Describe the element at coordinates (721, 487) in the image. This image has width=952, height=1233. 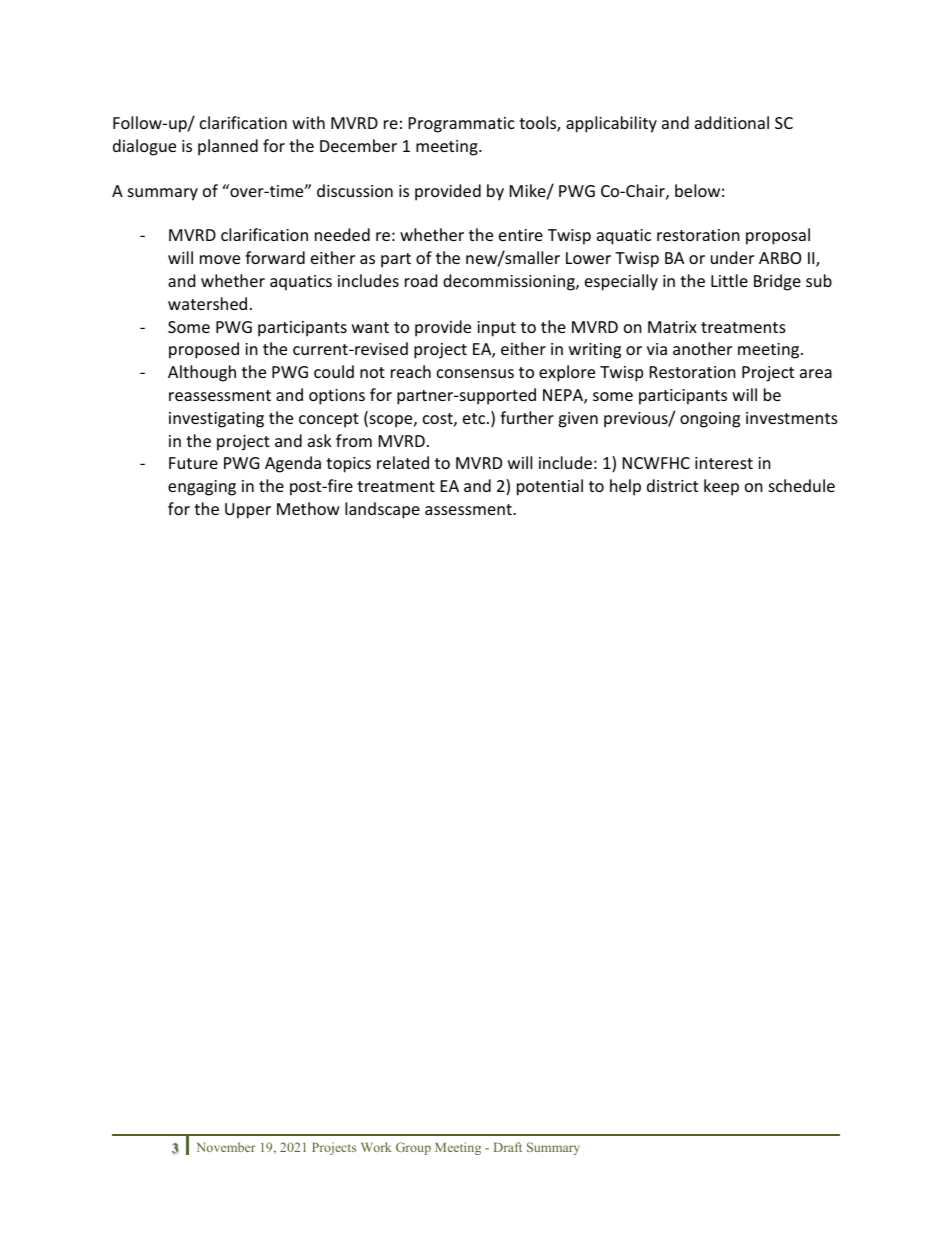
I see `keep` at that location.
